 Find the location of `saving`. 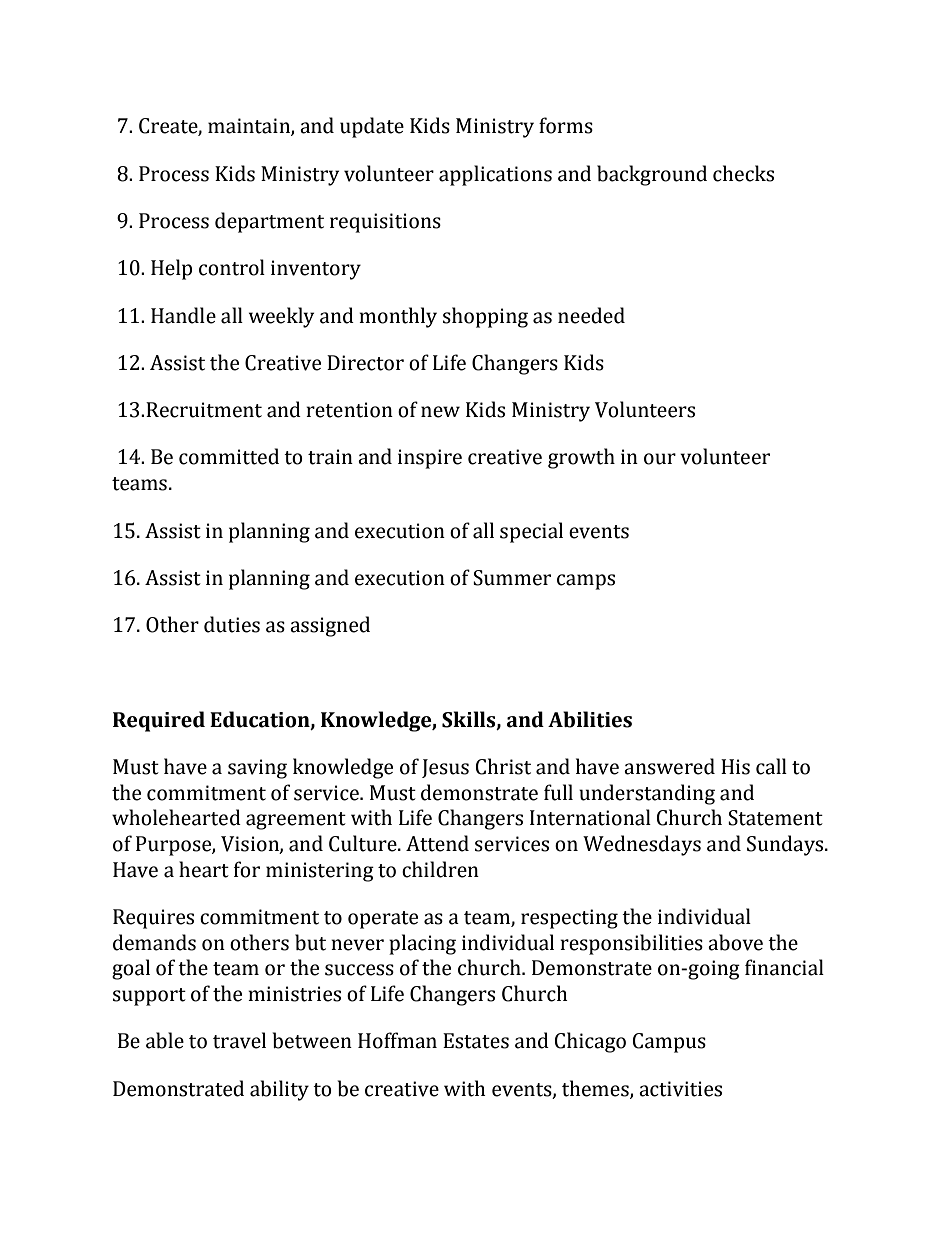

saving is located at coordinates (257, 769).
